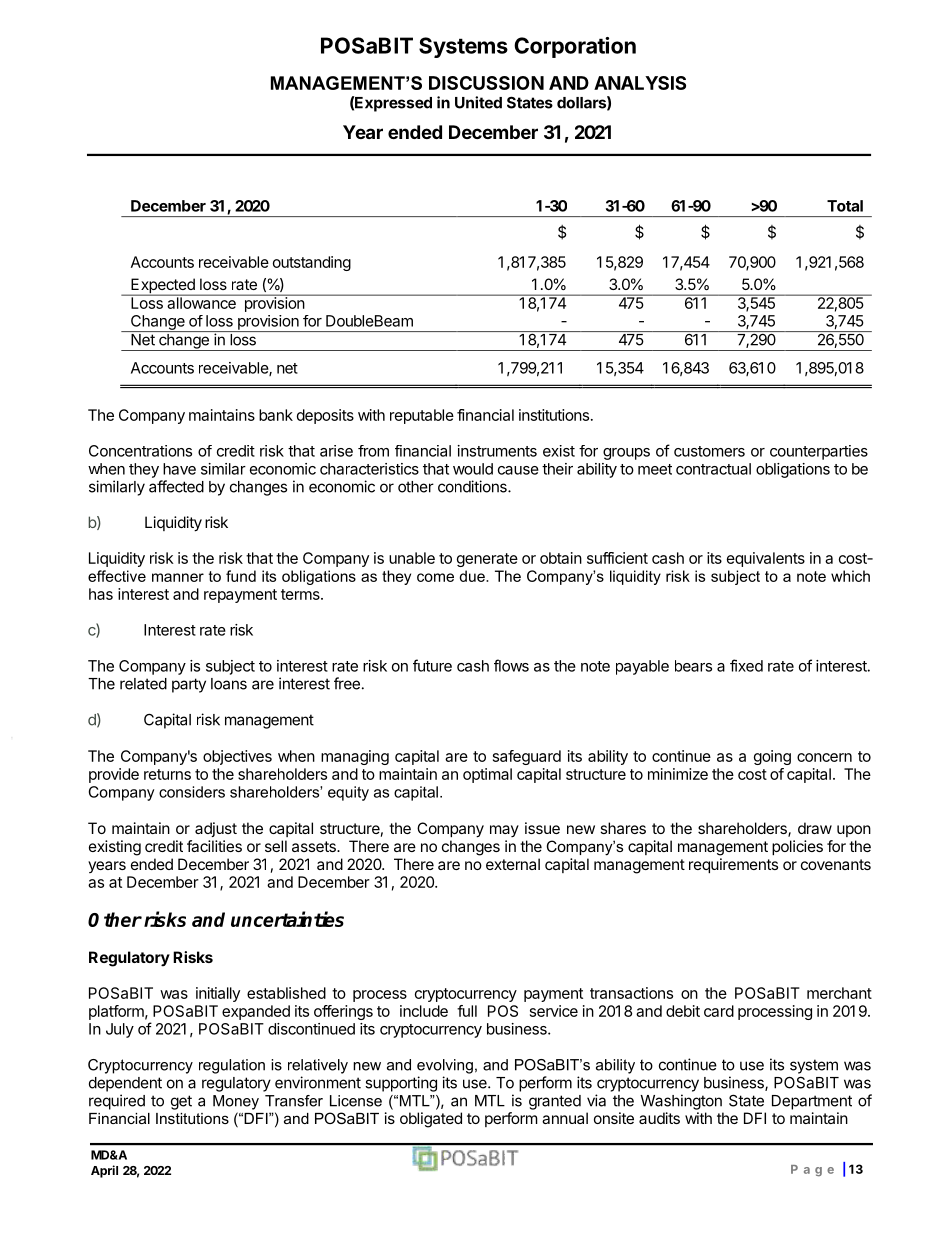 Image resolution: width=952 pixels, height=1233 pixels. Describe the element at coordinates (497, 451) in the image. I see `instruments` at that location.
